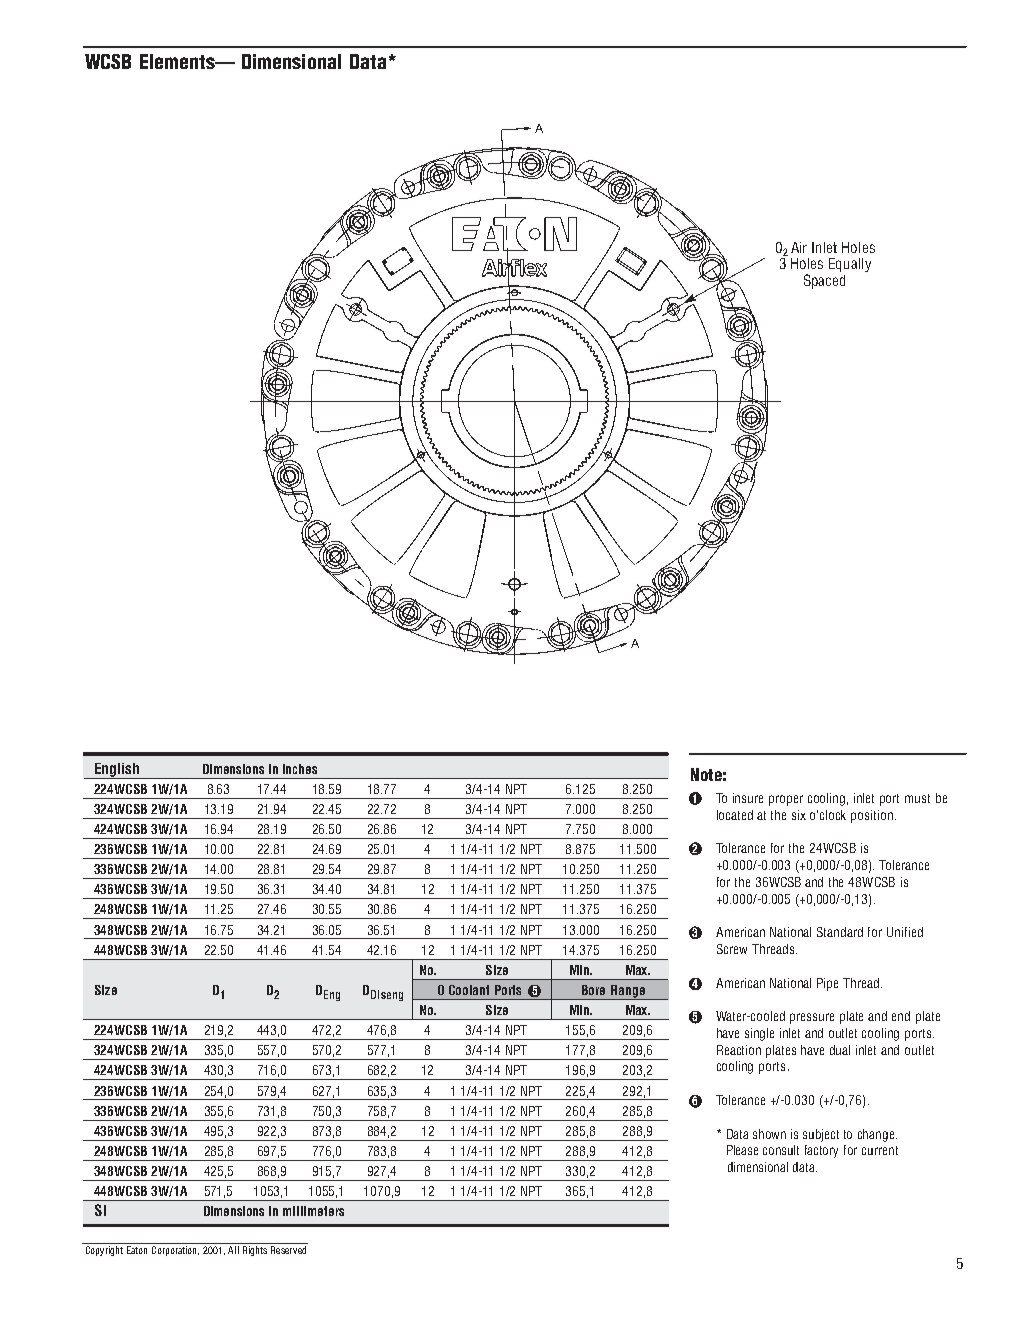 This image has width=1027, height=1328. Describe the element at coordinates (593, 990) in the image. I see `Bore` at that location.
